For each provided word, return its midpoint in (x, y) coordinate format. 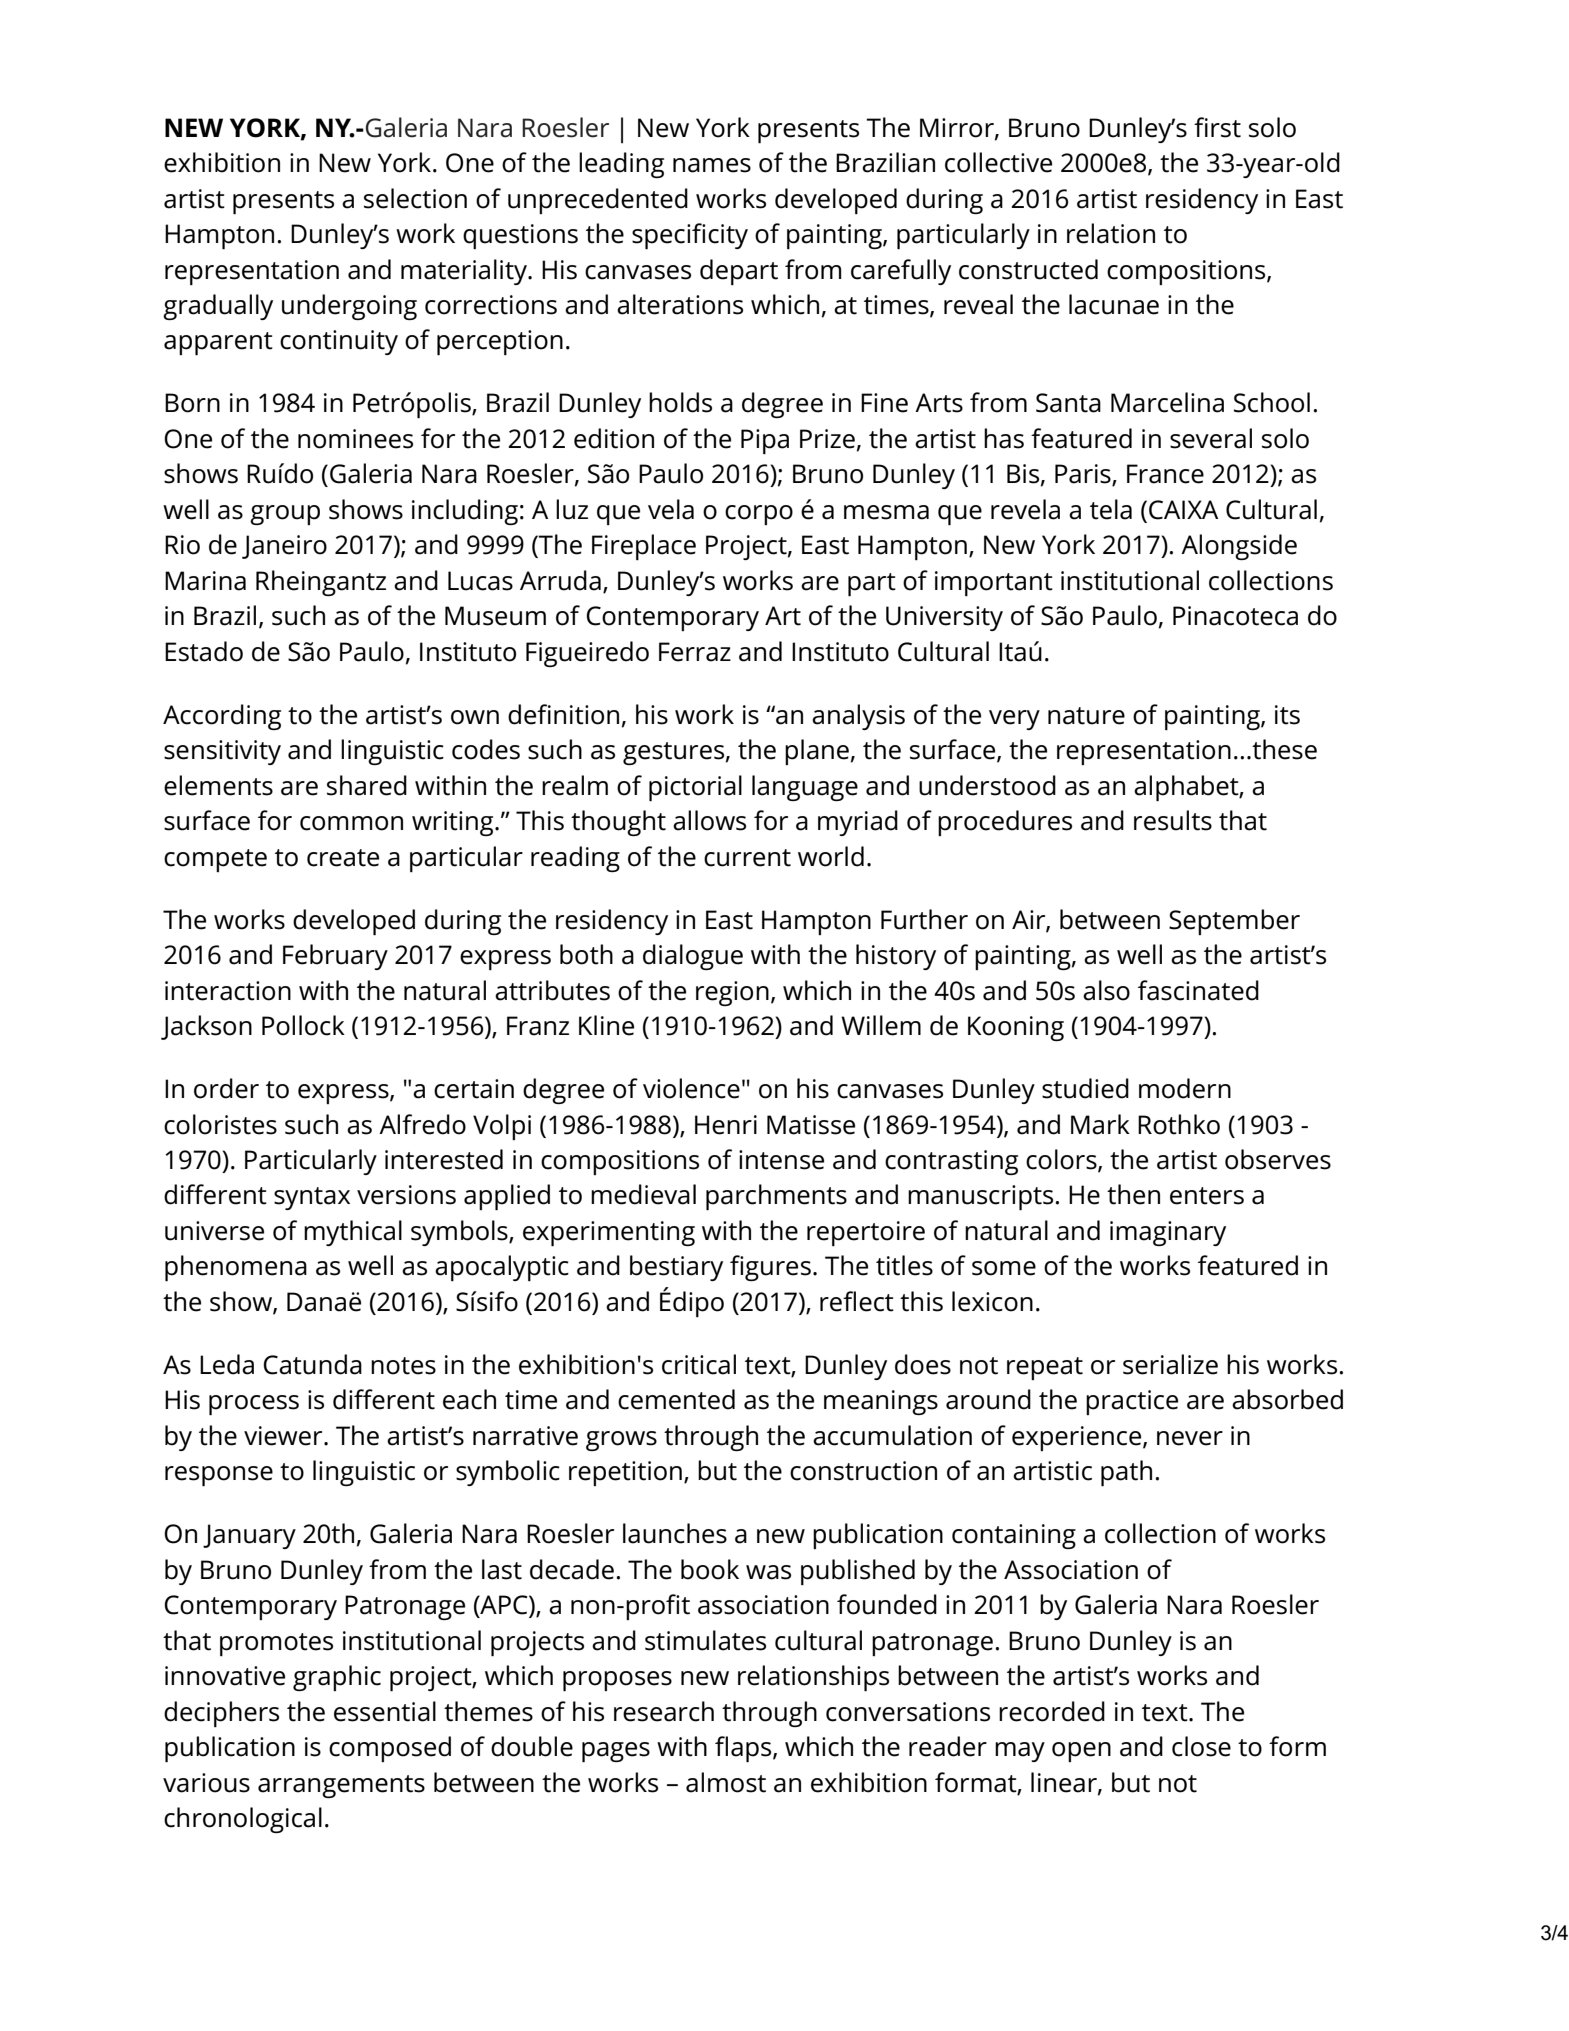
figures (770, 1268)
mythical (353, 1233)
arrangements (341, 1786)
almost (726, 1782)
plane (817, 752)
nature (1086, 716)
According (222, 717)
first (1217, 127)
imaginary (1168, 1233)
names (712, 165)
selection (415, 198)
